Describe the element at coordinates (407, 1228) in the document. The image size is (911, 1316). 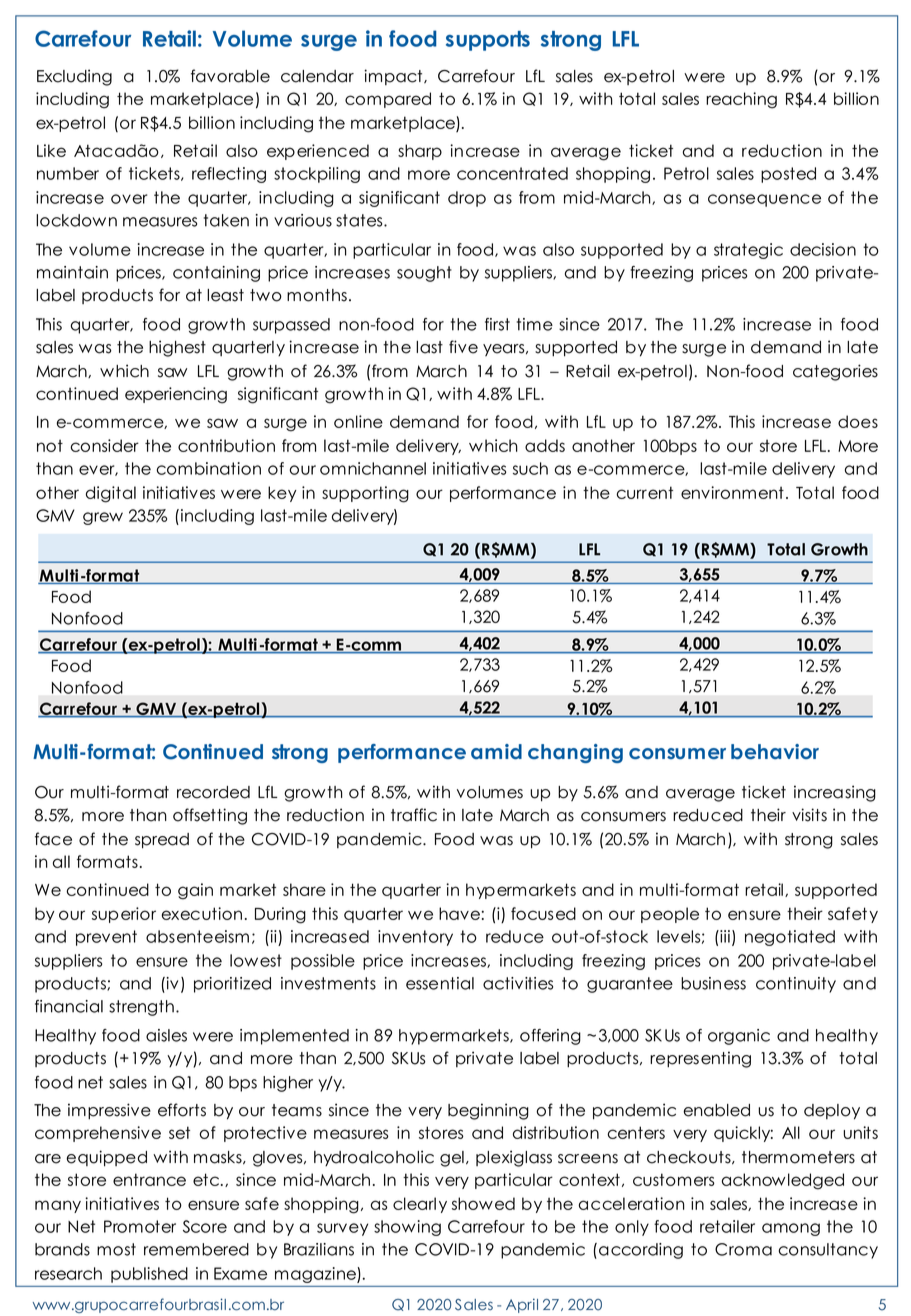
I see `showing` at that location.
